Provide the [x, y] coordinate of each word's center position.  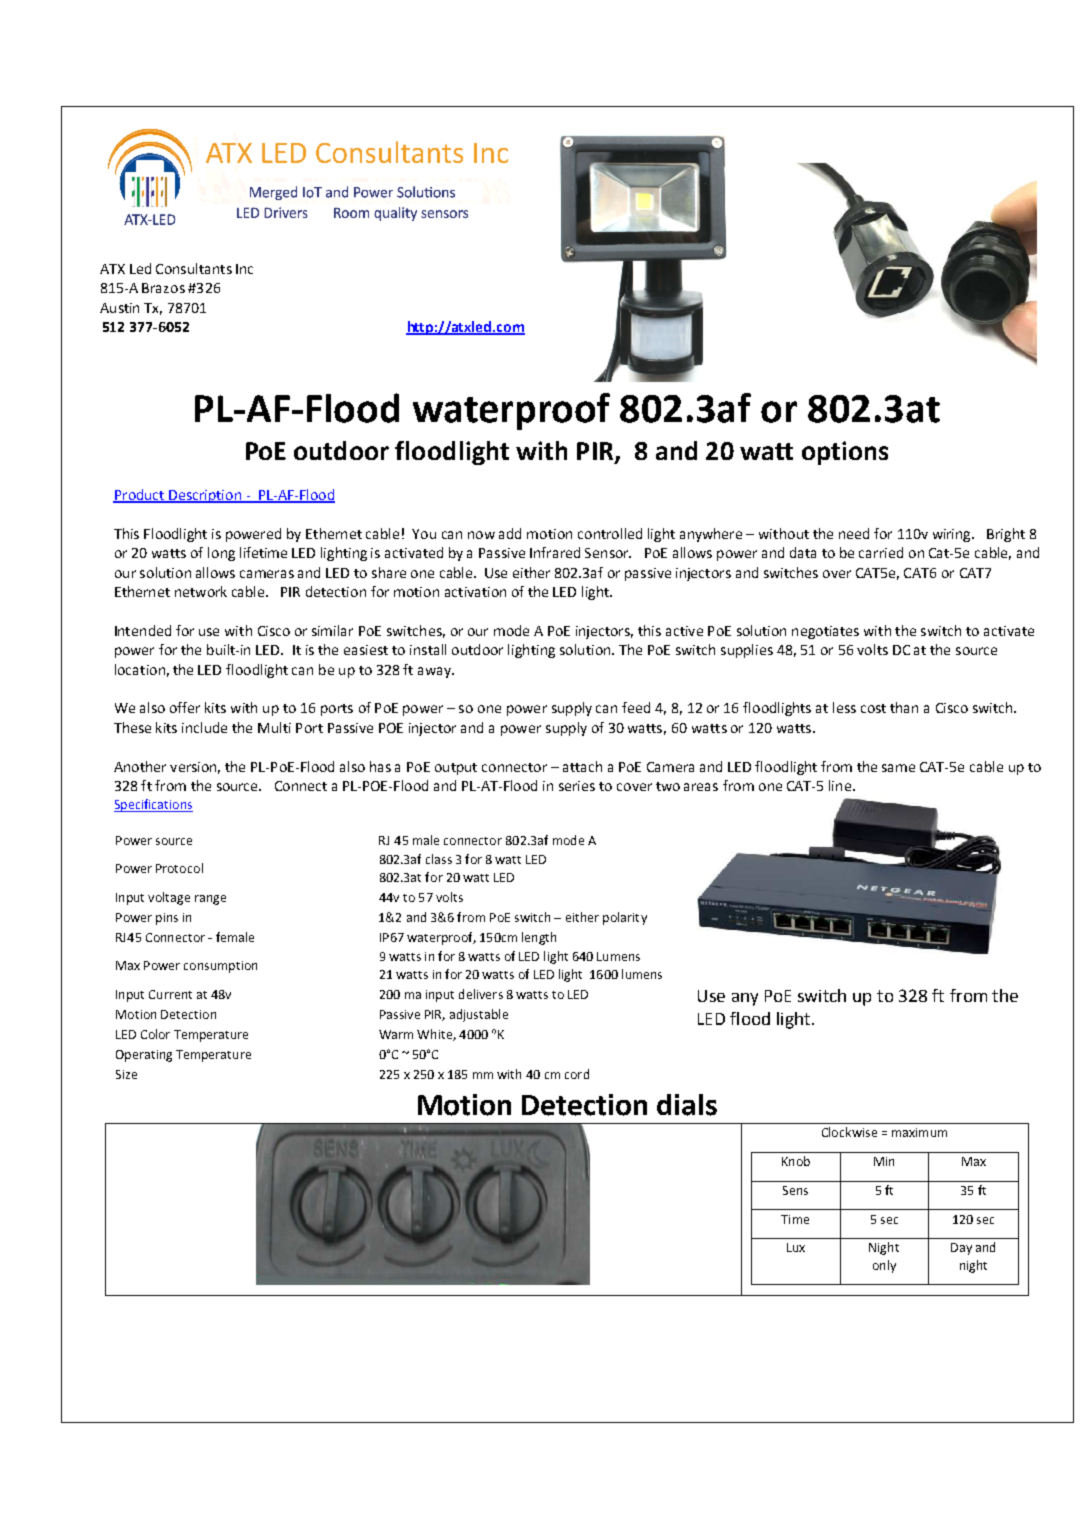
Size [126, 1074]
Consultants [194, 268]
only [884, 1266]
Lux [796, 1247]
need [854, 533]
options [845, 453]
